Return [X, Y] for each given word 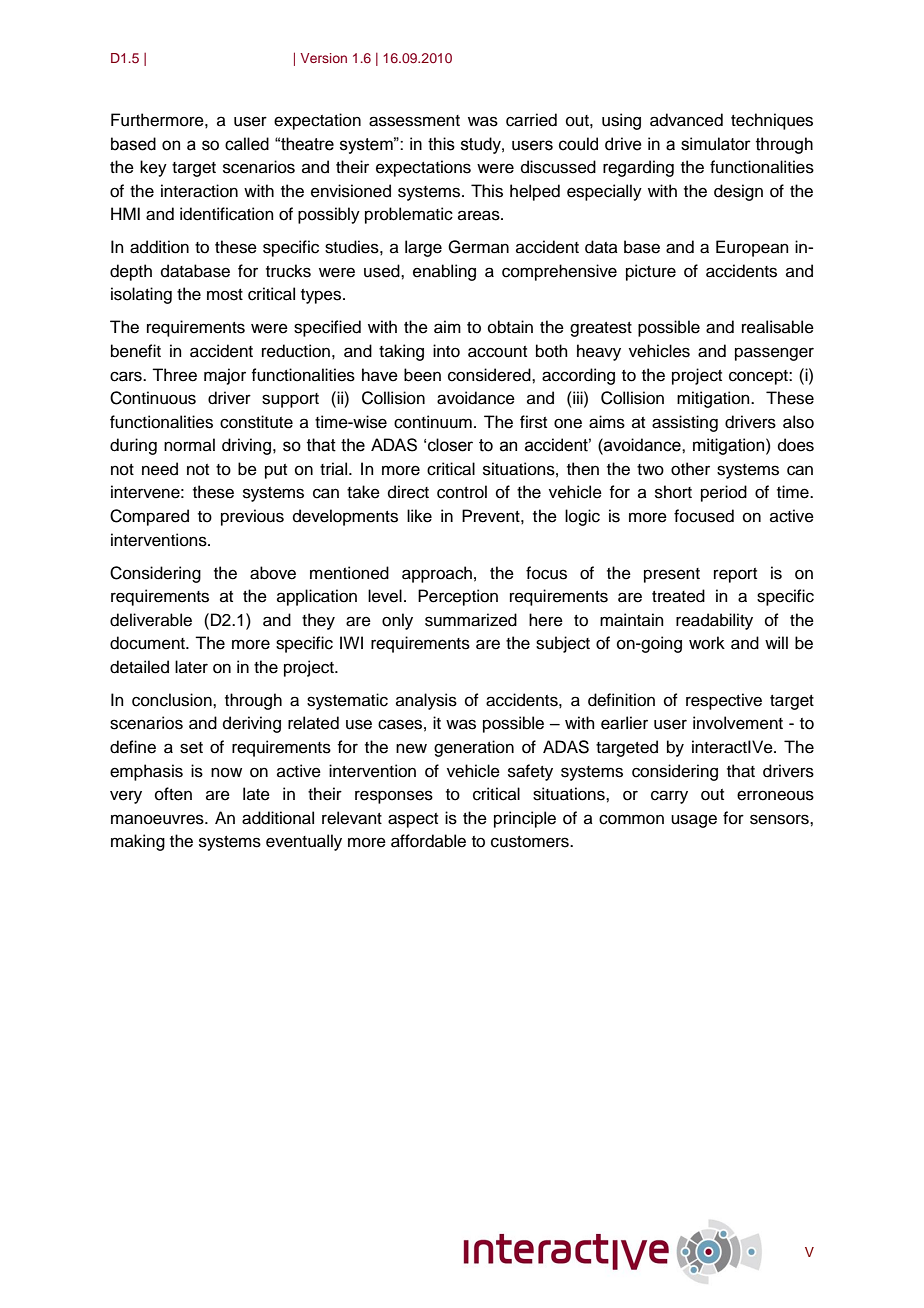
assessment [414, 121]
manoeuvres [158, 819]
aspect [413, 820]
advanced [686, 120]
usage [694, 821]
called [247, 144]
